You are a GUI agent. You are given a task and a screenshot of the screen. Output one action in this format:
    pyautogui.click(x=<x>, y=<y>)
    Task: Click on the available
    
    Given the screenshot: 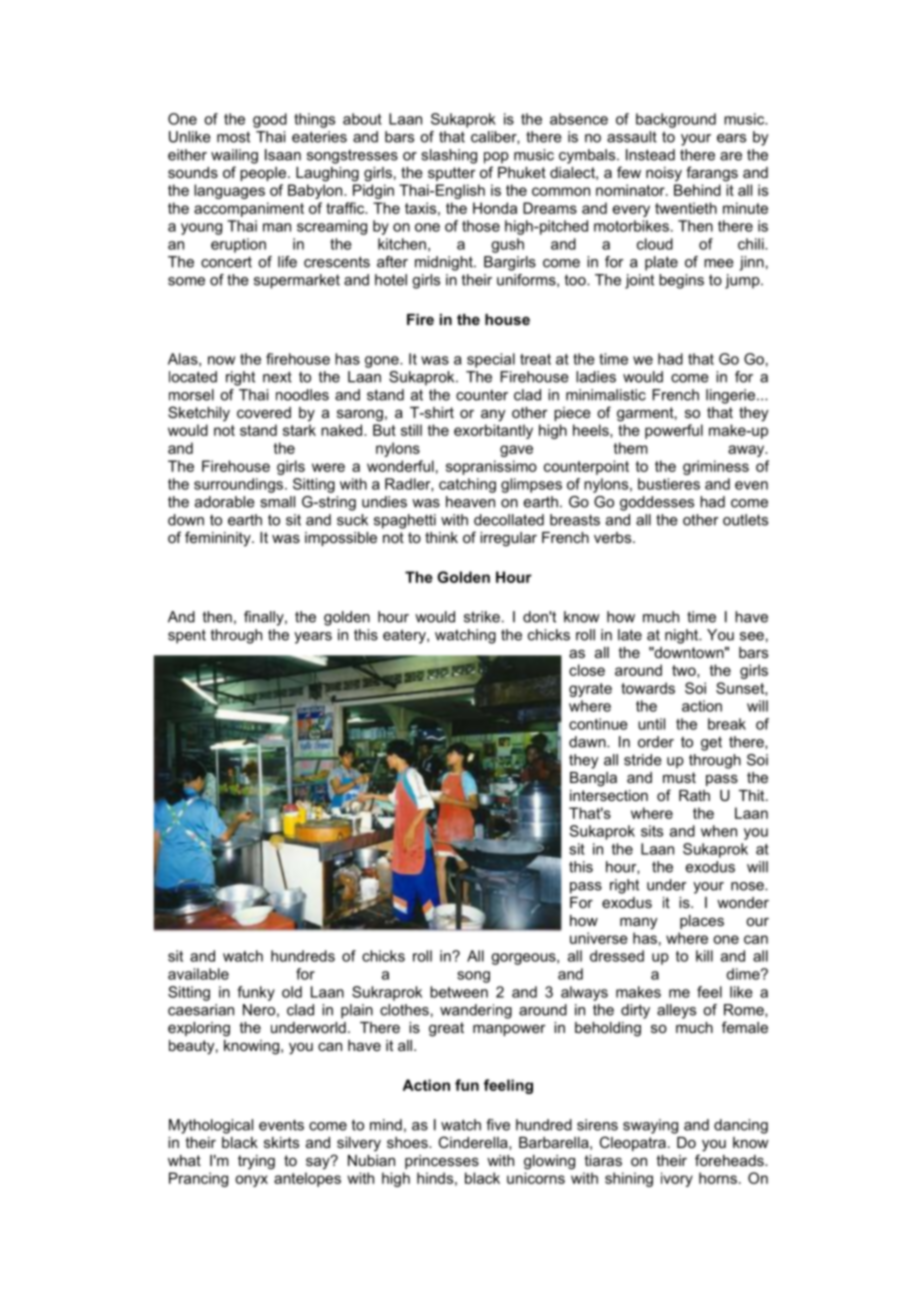 What is the action you would take?
    pyautogui.click(x=198, y=974)
